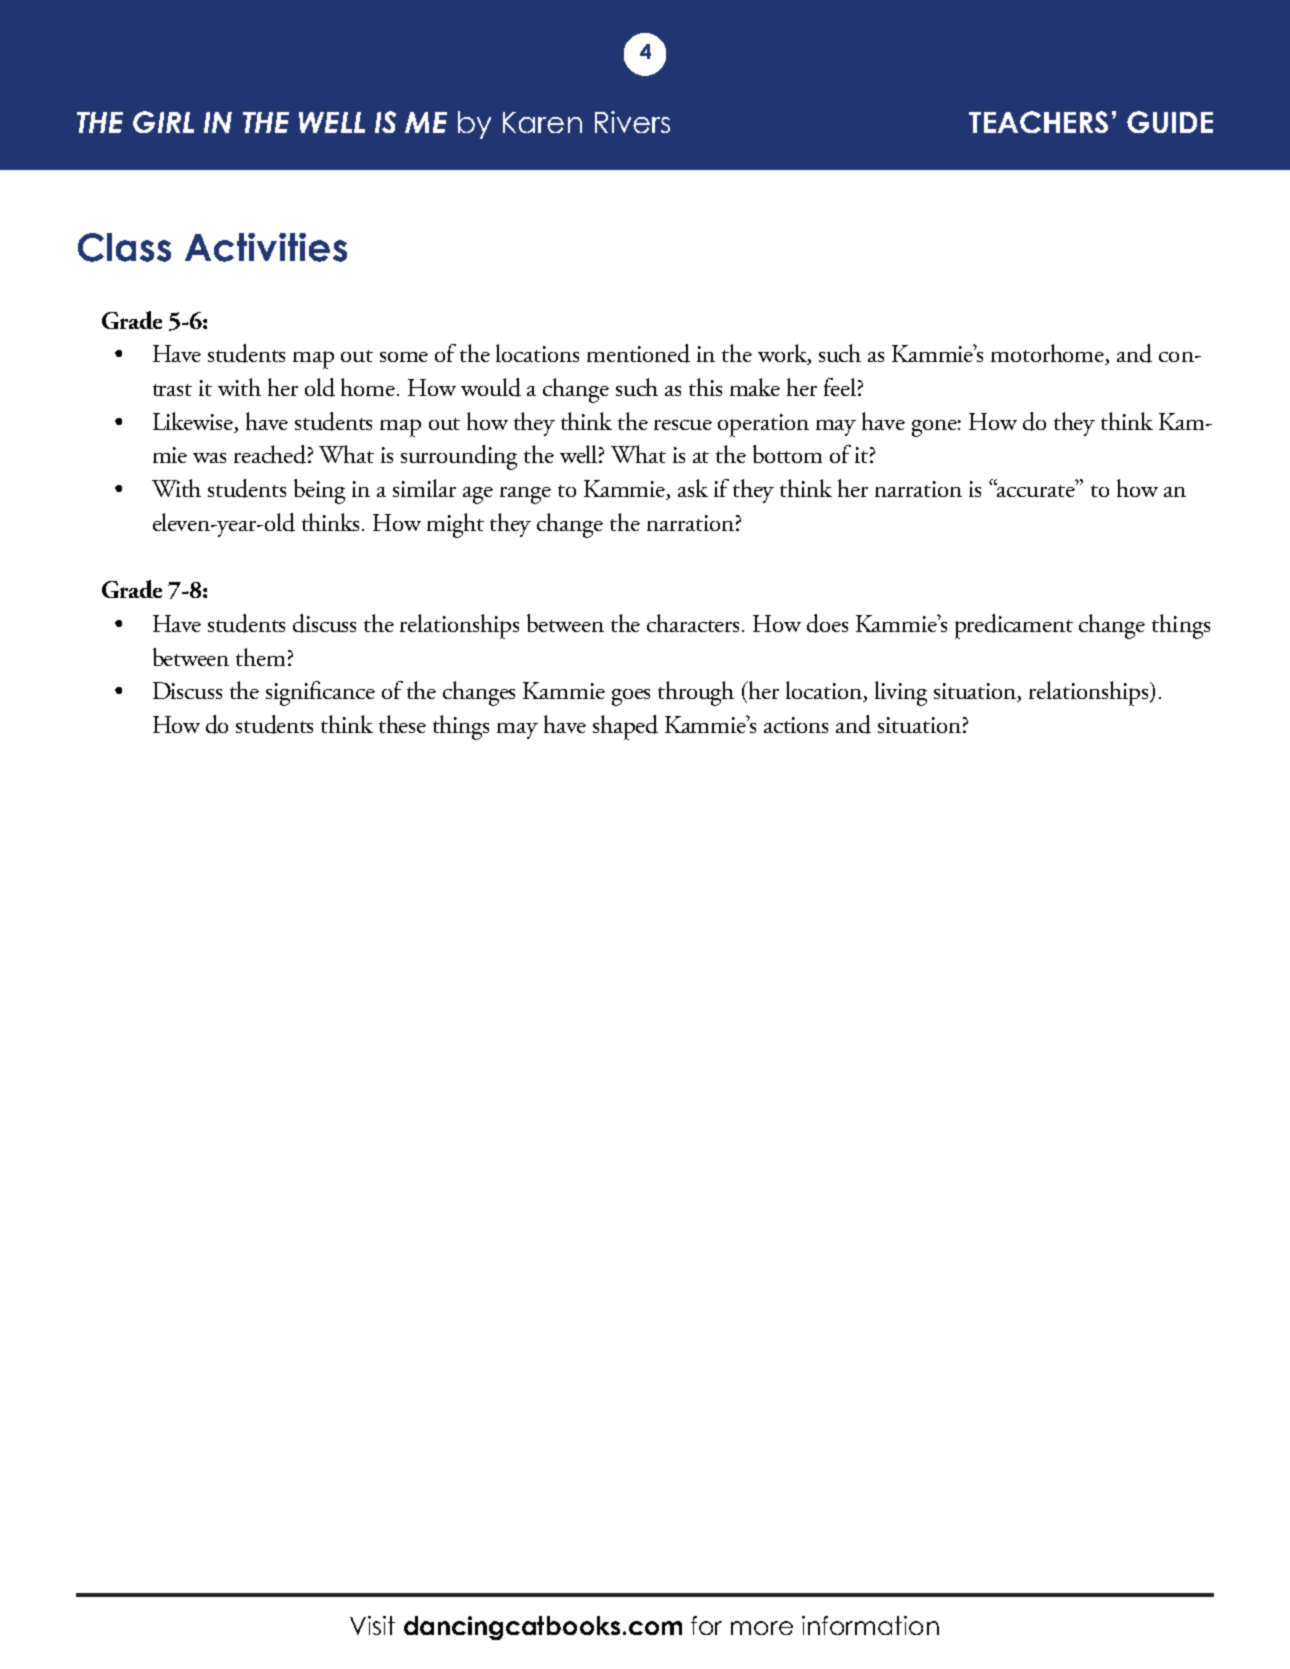  What do you see at coordinates (625, 727) in the screenshot?
I see `shaped` at bounding box center [625, 727].
